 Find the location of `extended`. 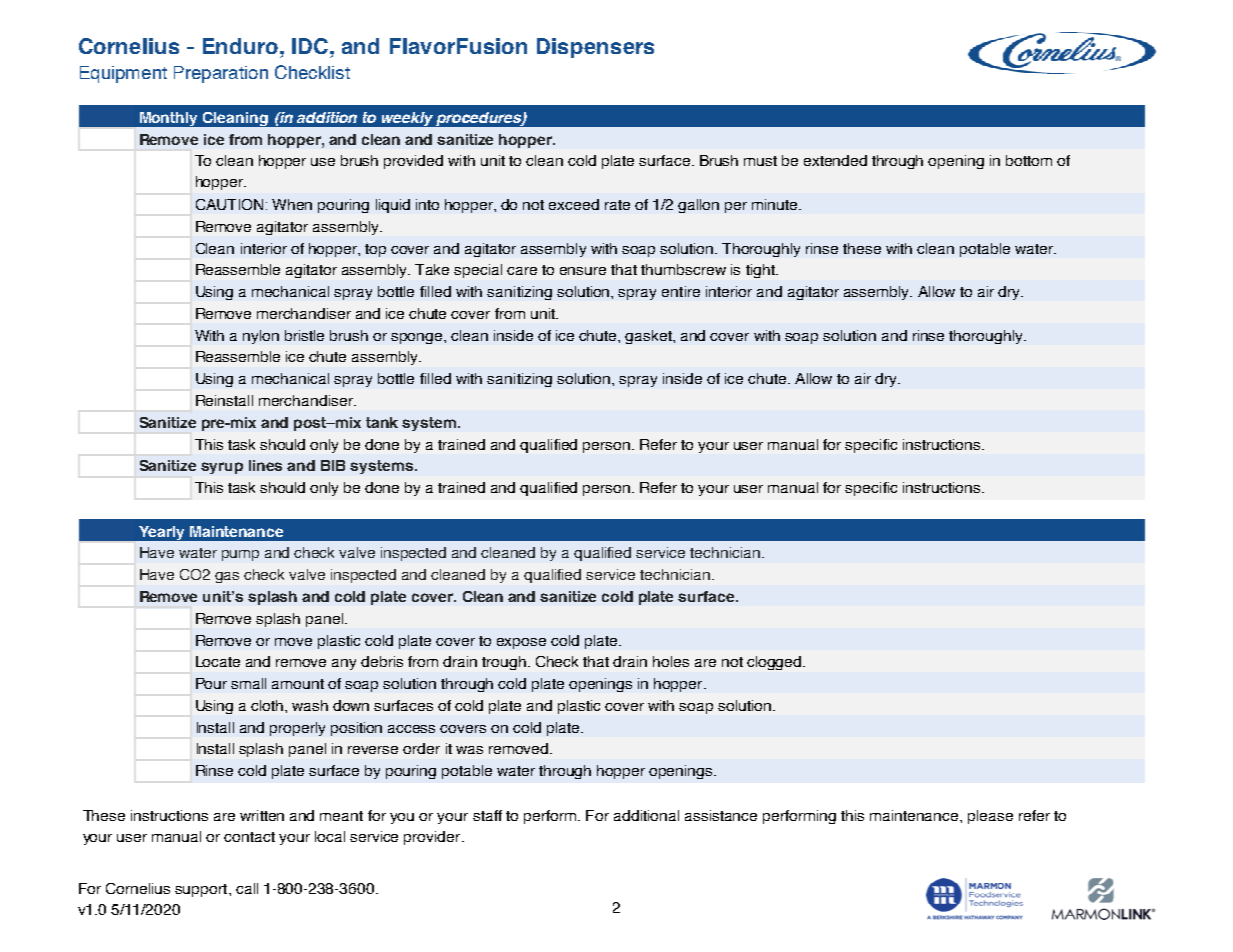

extended is located at coordinates (835, 160).
